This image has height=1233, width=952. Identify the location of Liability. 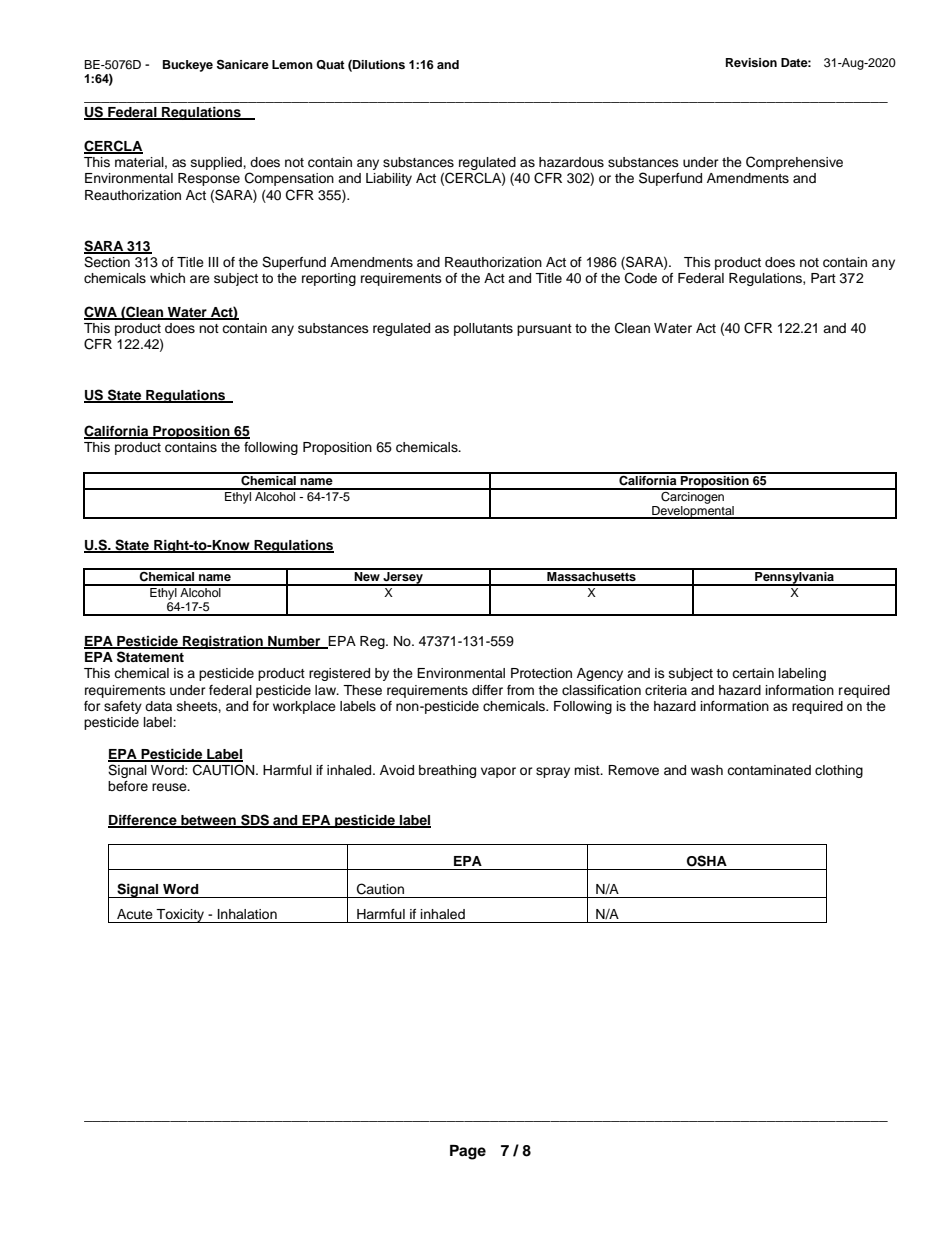
(389, 179).
